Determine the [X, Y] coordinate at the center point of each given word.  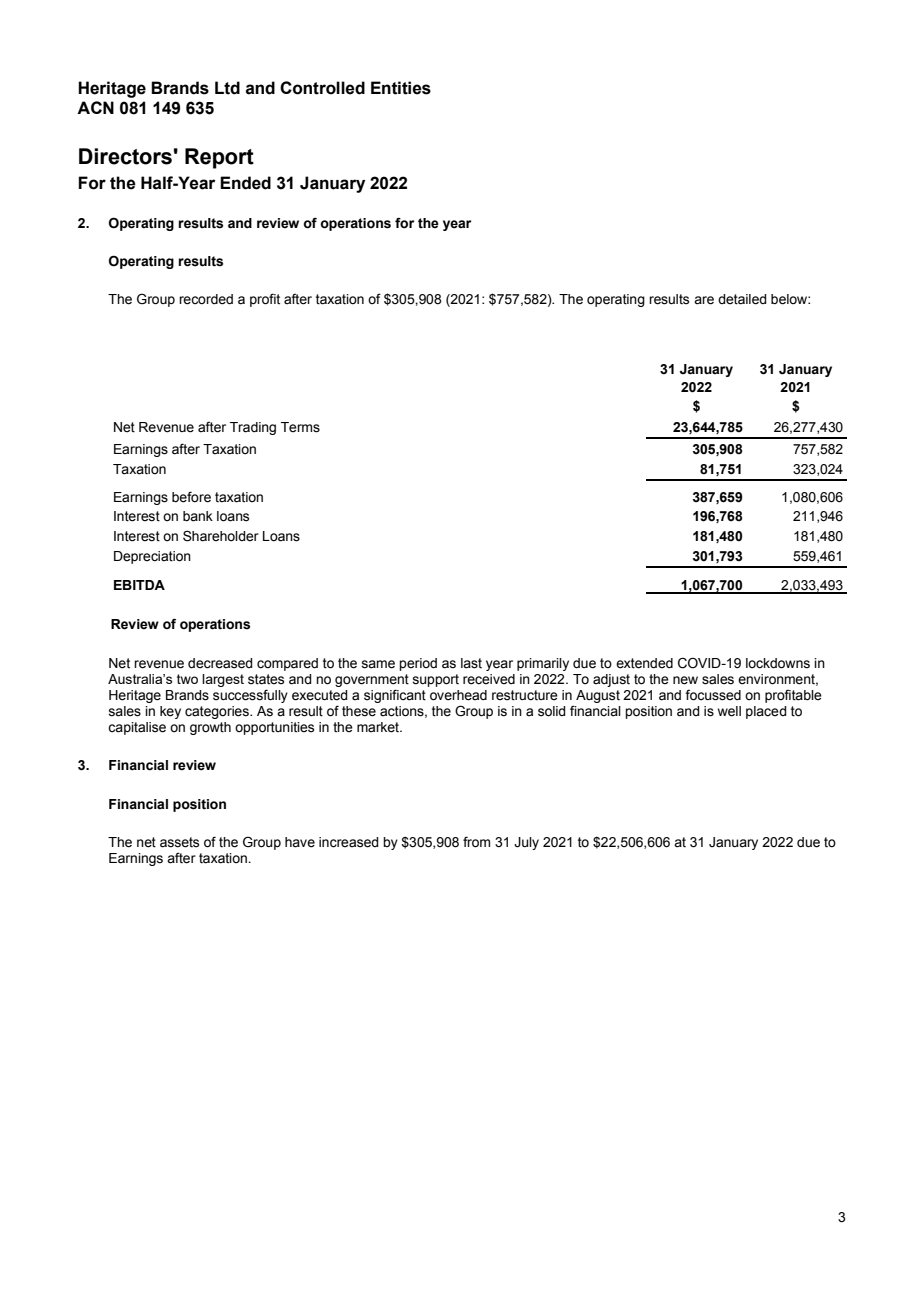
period [418, 664]
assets [179, 842]
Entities [401, 88]
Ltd [227, 88]
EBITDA [139, 585]
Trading [253, 428]
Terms [300, 427]
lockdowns [778, 663]
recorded [206, 299]
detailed [742, 299]
